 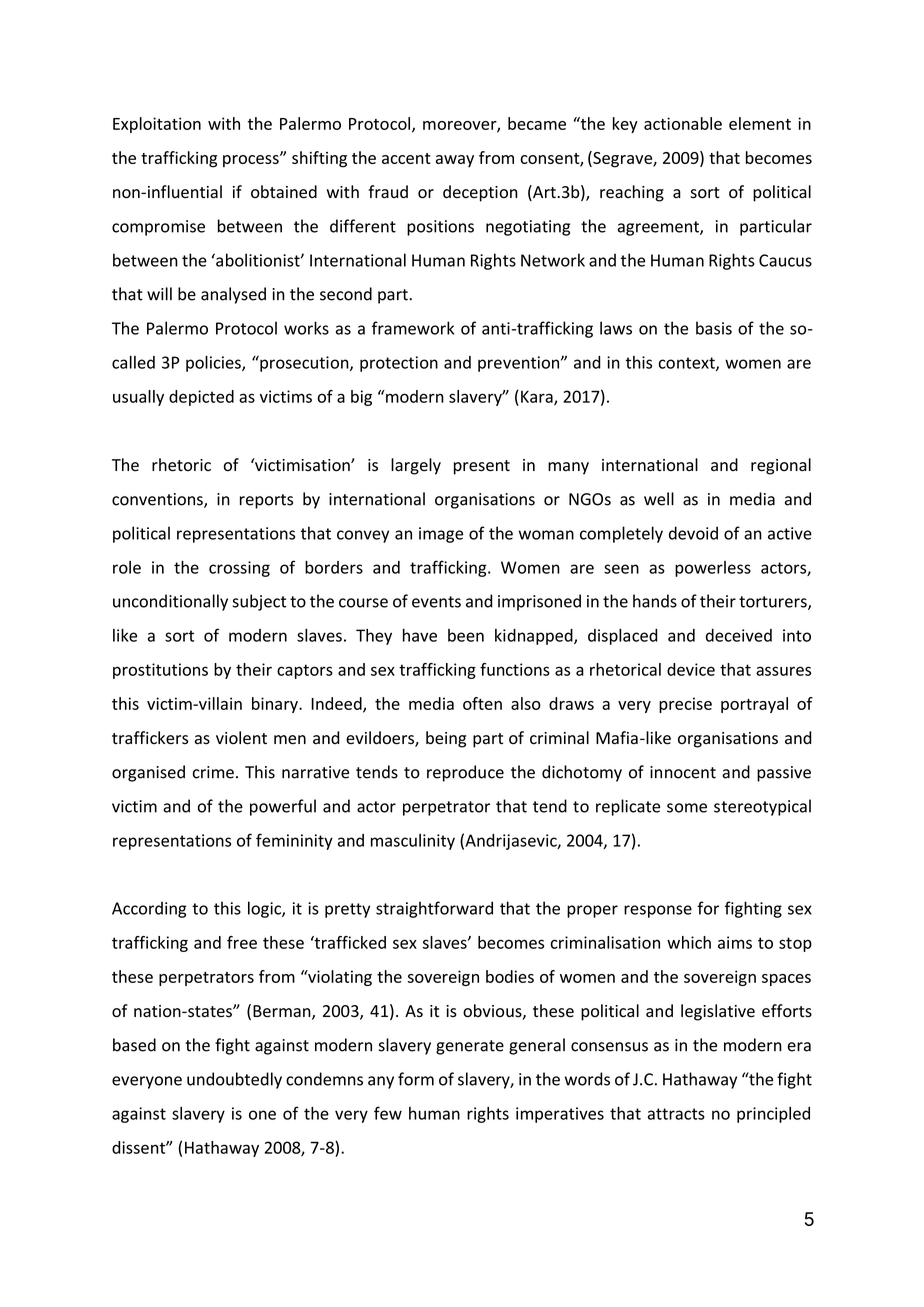 I want to click on prevention, so click(x=520, y=364).
